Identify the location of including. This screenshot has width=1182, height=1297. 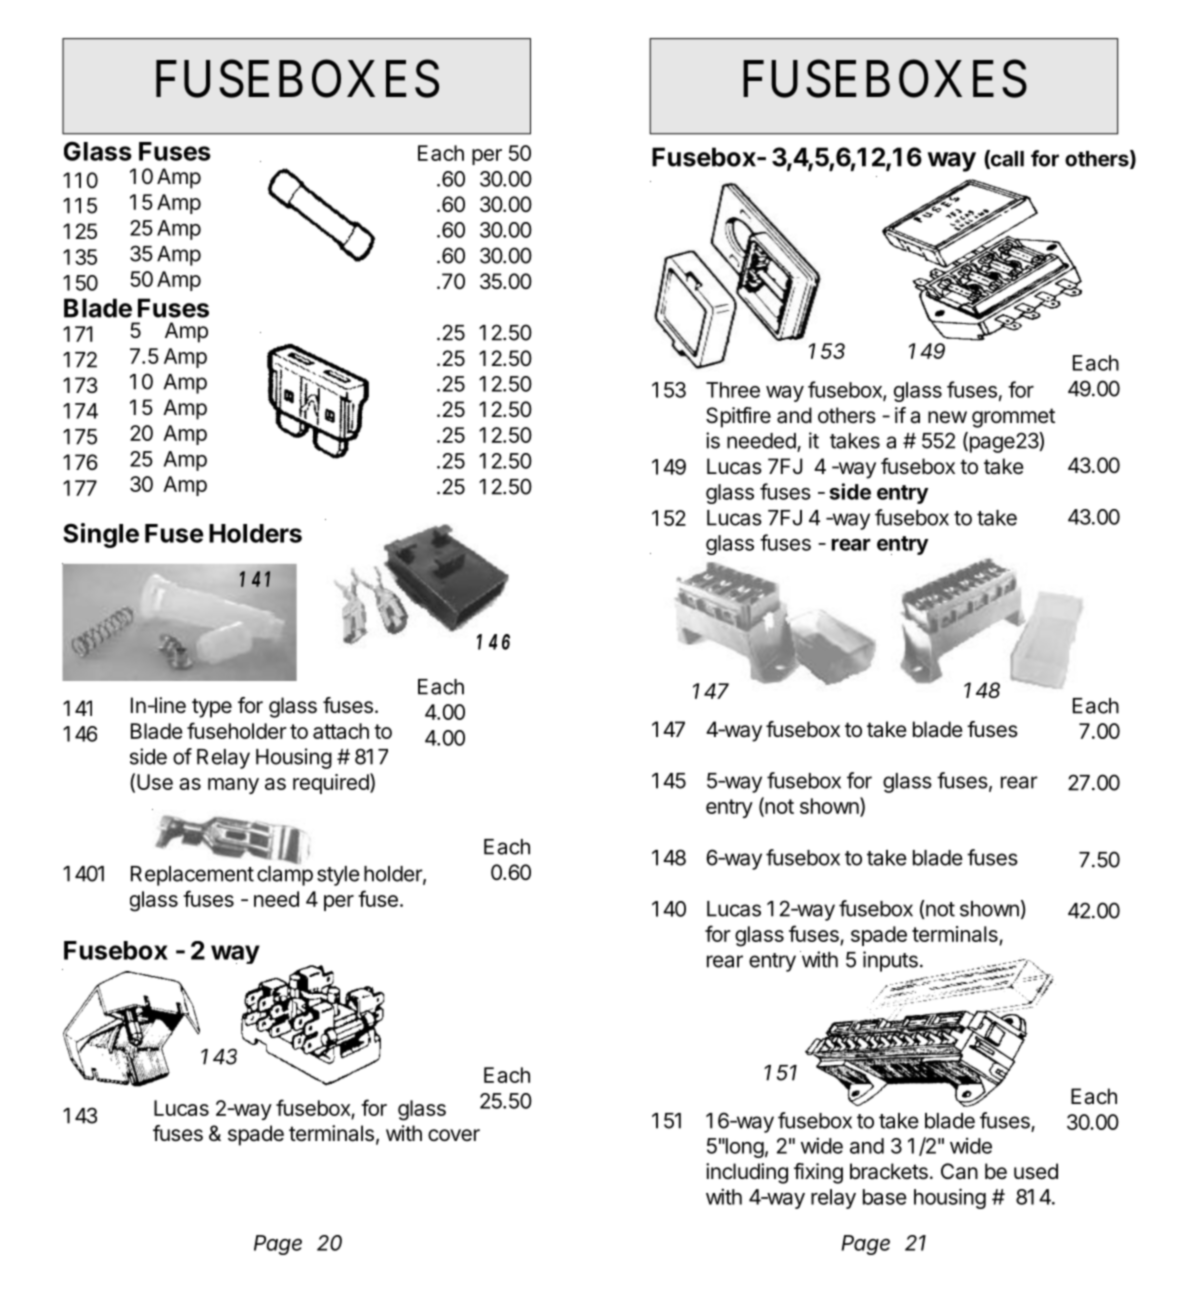
(747, 1173).
